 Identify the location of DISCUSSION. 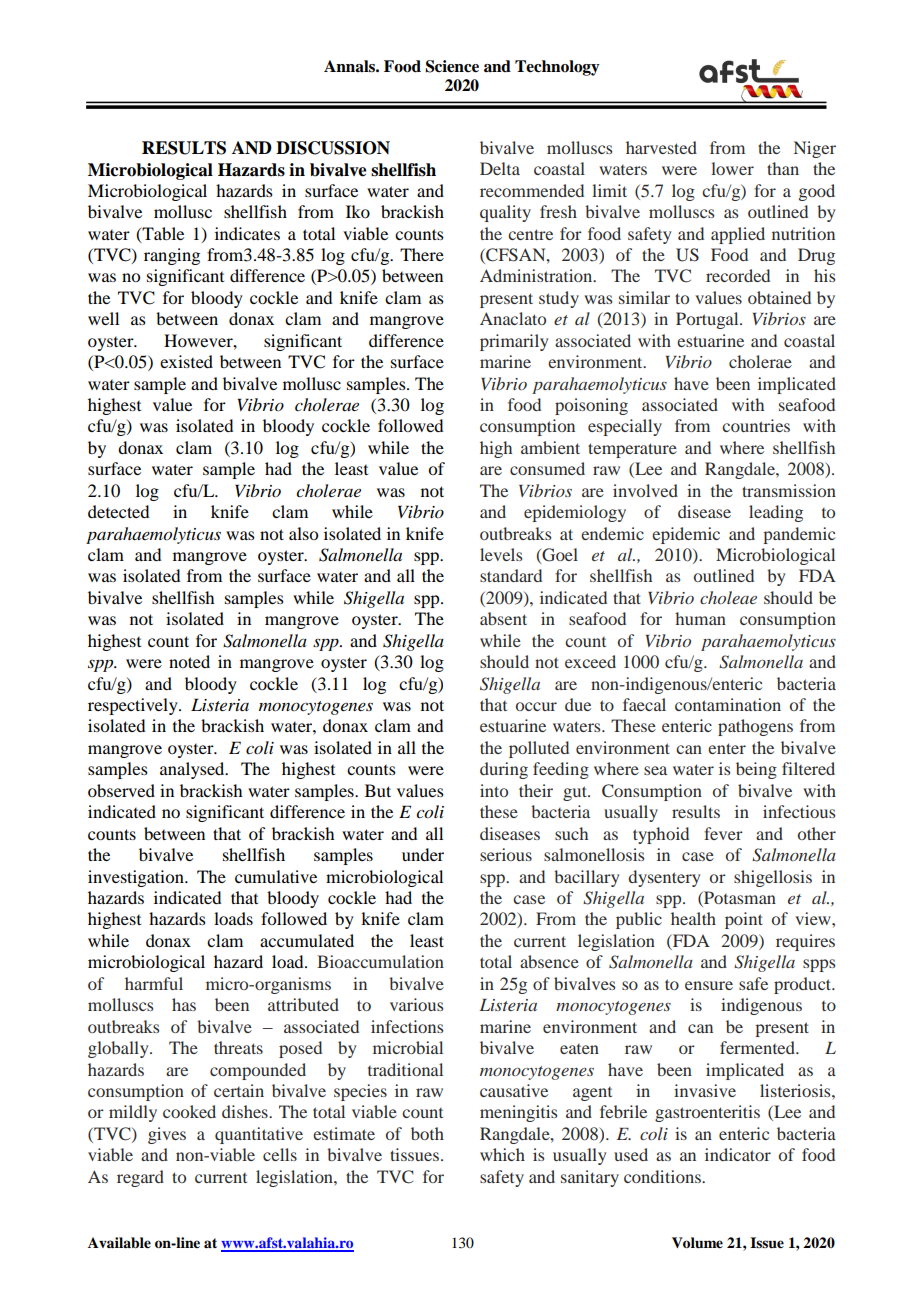
(333, 148).
